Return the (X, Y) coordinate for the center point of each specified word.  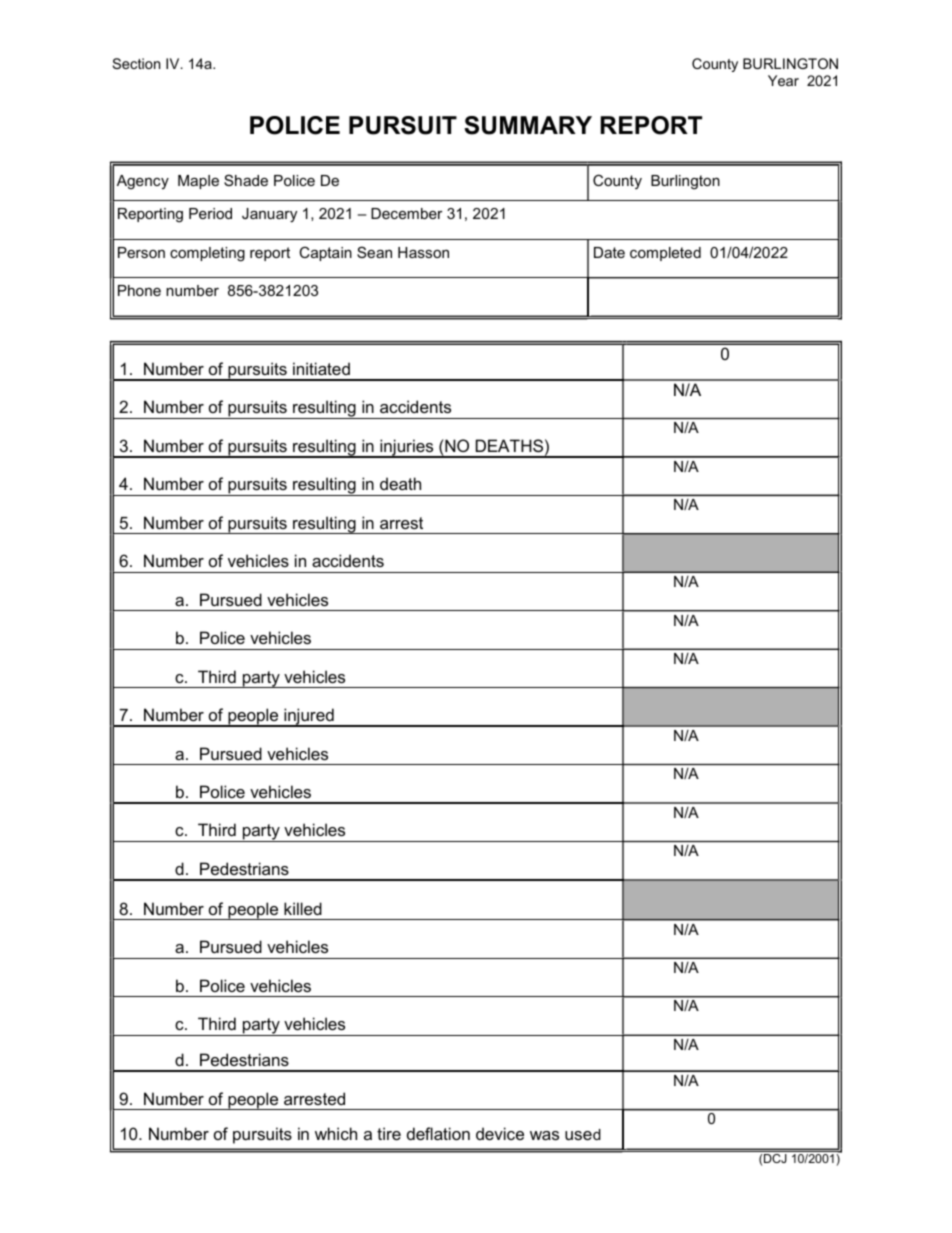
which (336, 1133)
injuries (407, 448)
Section (136, 63)
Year (783, 80)
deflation (438, 1133)
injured (309, 717)
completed (665, 254)
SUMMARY (528, 125)
